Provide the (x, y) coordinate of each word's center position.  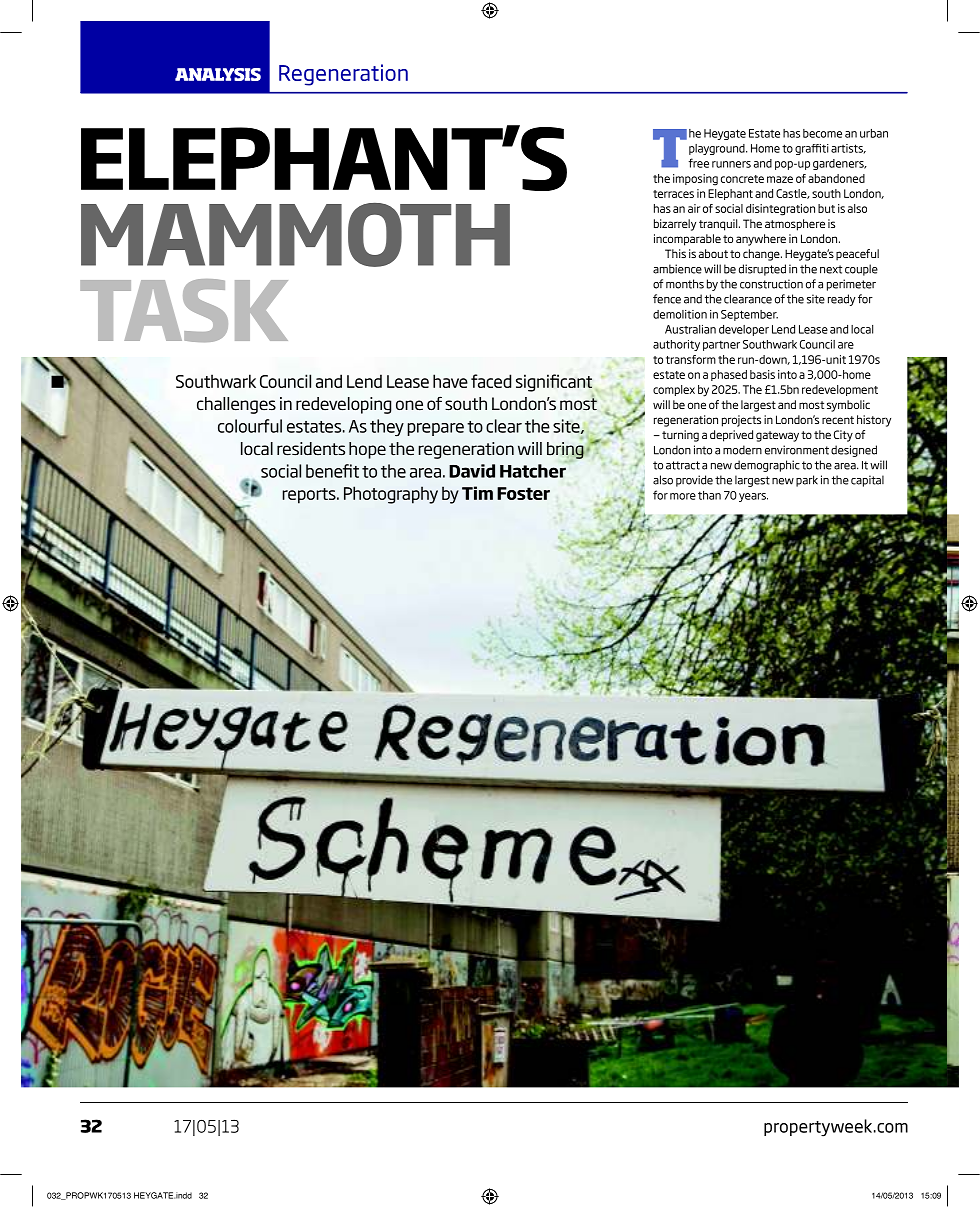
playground (718, 149)
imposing (695, 180)
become (822, 133)
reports (310, 496)
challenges (236, 405)
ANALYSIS (218, 74)
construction (771, 284)
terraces (673, 194)
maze (780, 179)
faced (491, 381)
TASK (184, 310)
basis (762, 374)
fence (667, 299)
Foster (523, 493)
